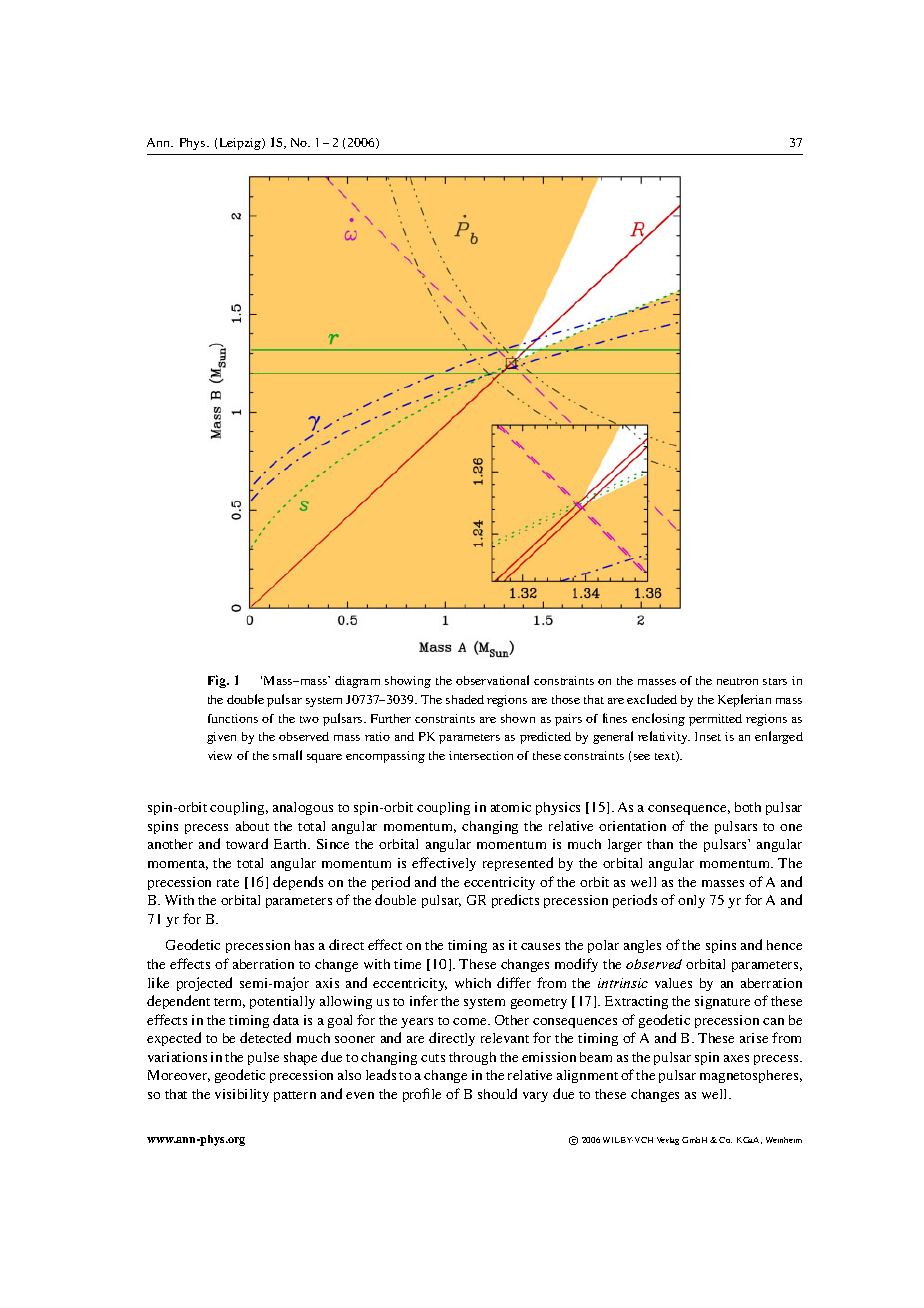  Describe the element at coordinates (465, 699) in the screenshot. I see `shaded` at that location.
